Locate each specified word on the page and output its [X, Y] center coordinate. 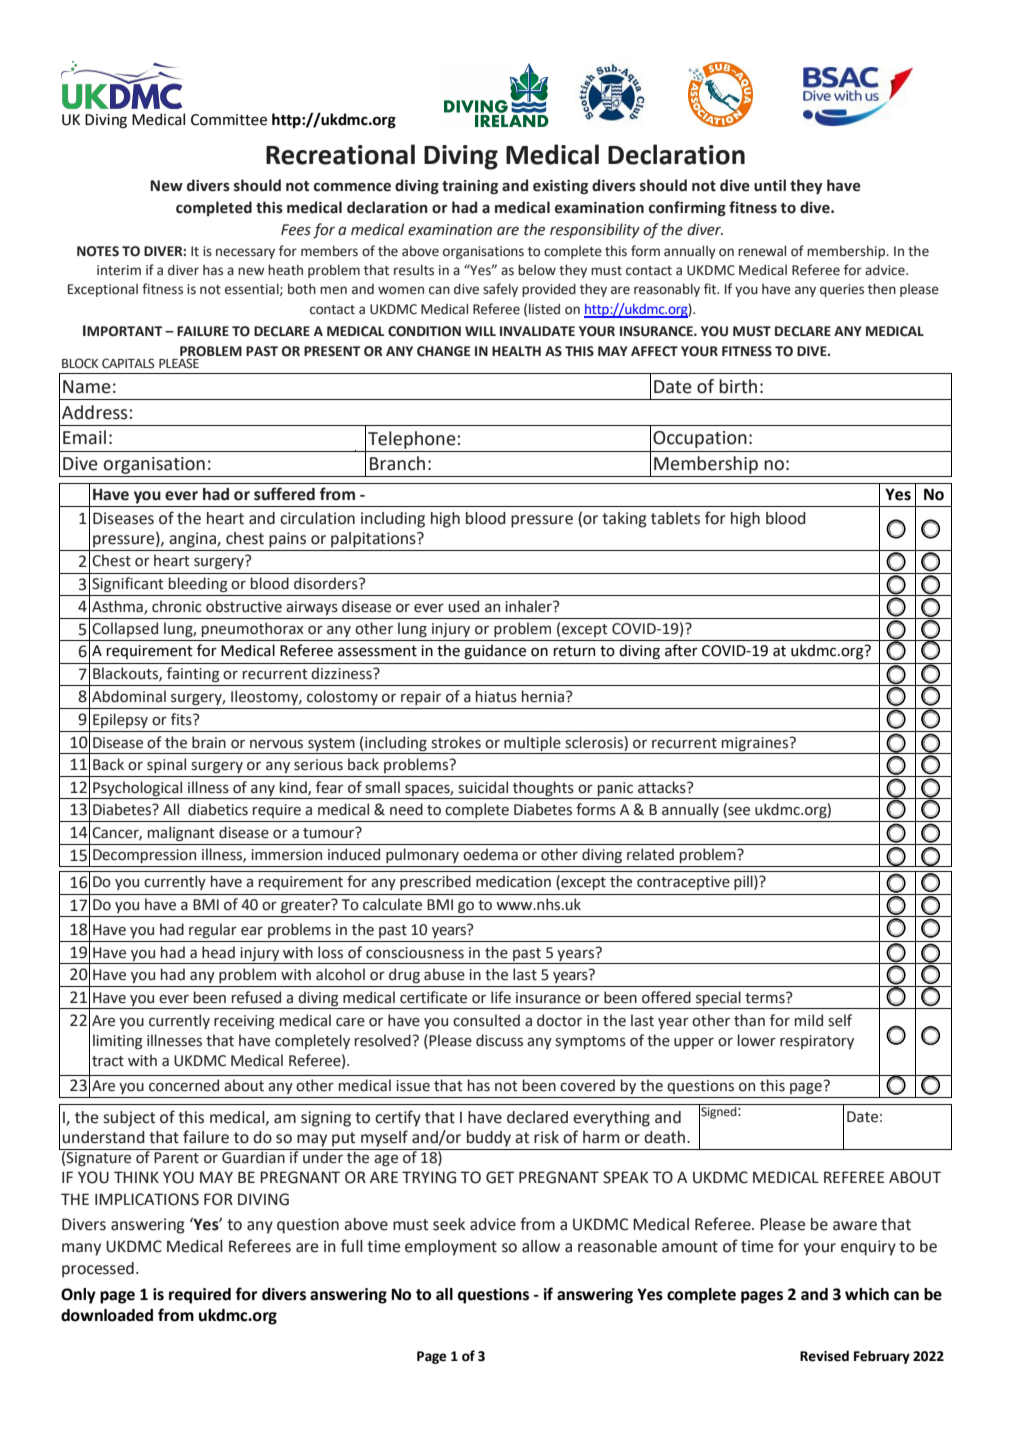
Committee [229, 120]
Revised [824, 1356]
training [470, 187]
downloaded [107, 1315]
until [770, 185]
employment [451, 1248]
